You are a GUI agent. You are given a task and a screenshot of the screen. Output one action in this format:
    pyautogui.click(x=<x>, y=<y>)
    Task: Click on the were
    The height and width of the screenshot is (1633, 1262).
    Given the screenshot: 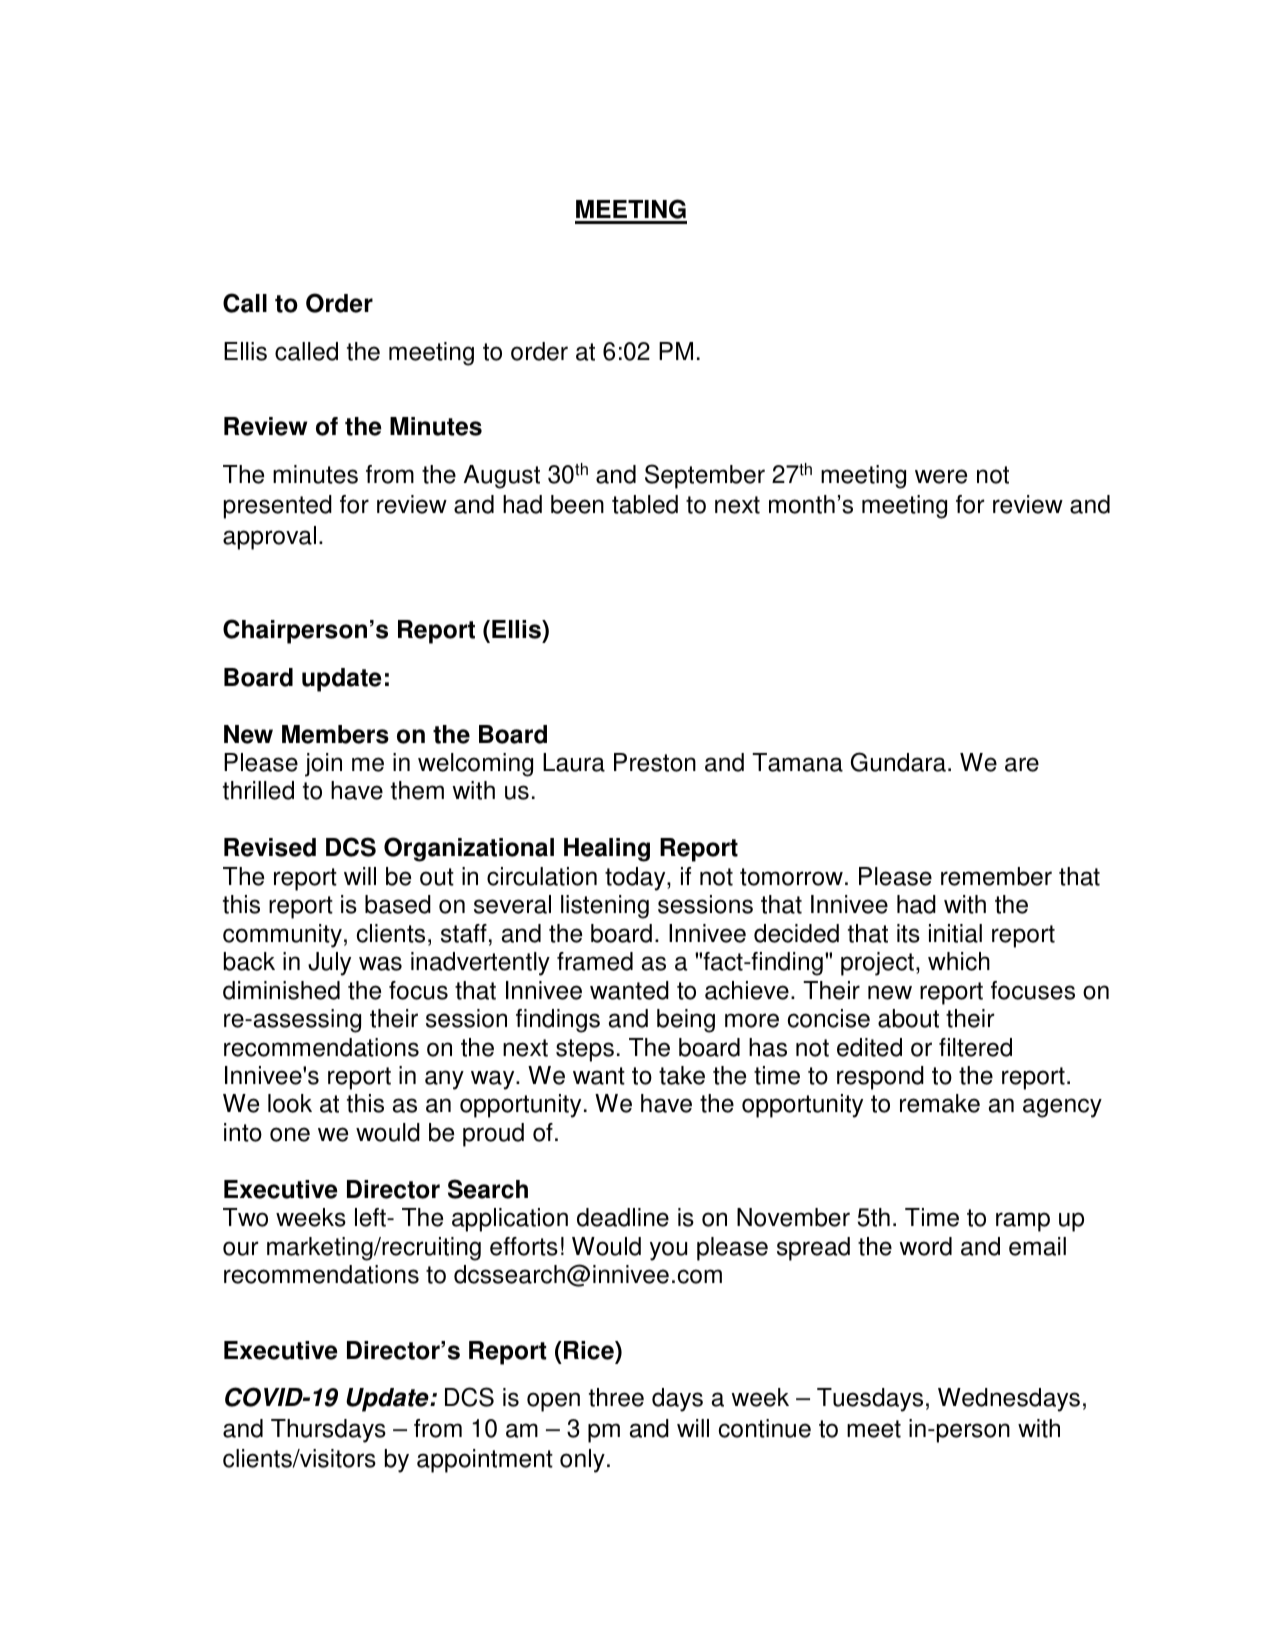 What is the action you would take?
    pyautogui.click(x=941, y=476)
